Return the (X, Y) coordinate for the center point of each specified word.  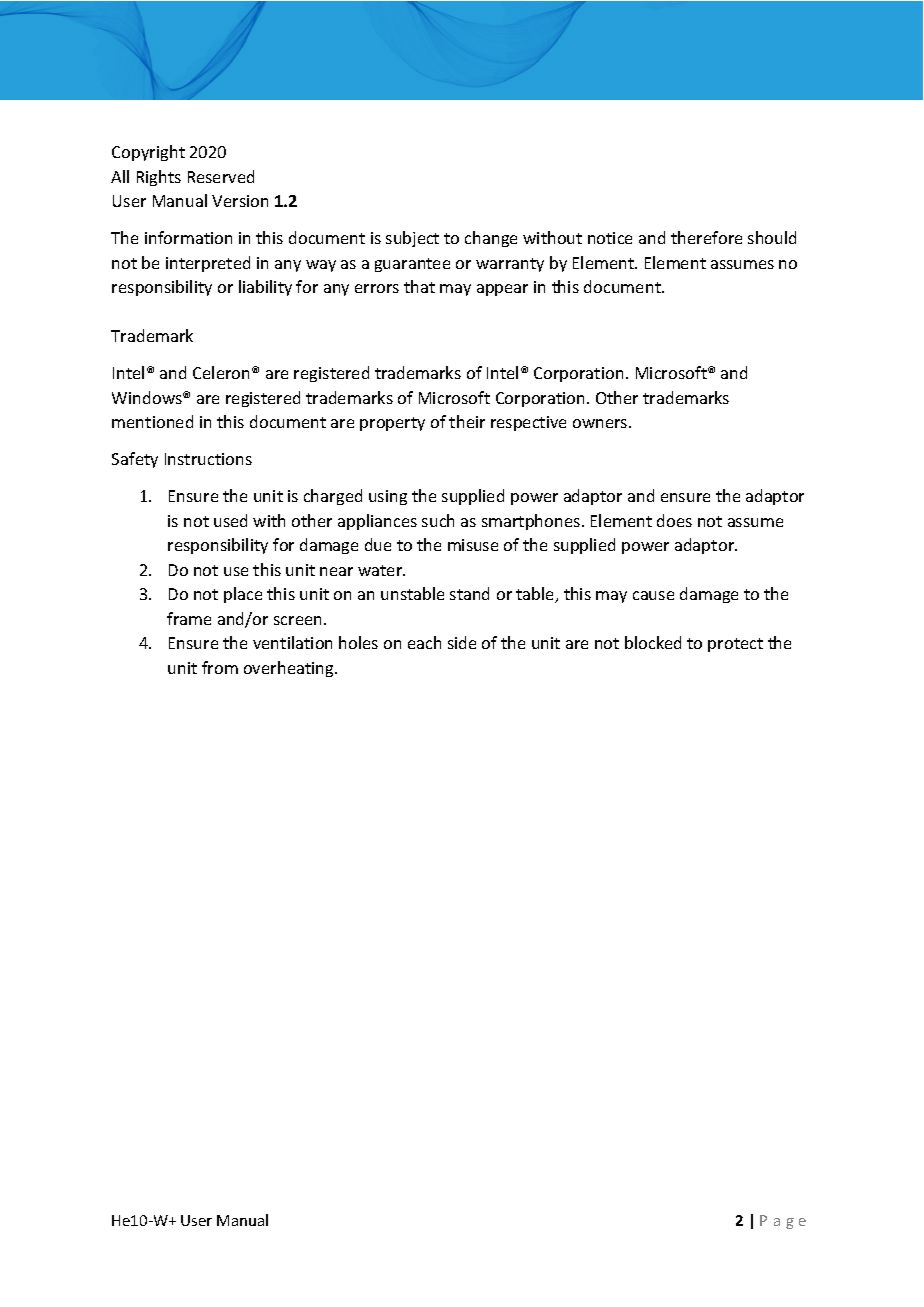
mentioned (152, 421)
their (467, 421)
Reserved (221, 176)
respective (528, 423)
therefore (706, 237)
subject (412, 239)
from (220, 667)
